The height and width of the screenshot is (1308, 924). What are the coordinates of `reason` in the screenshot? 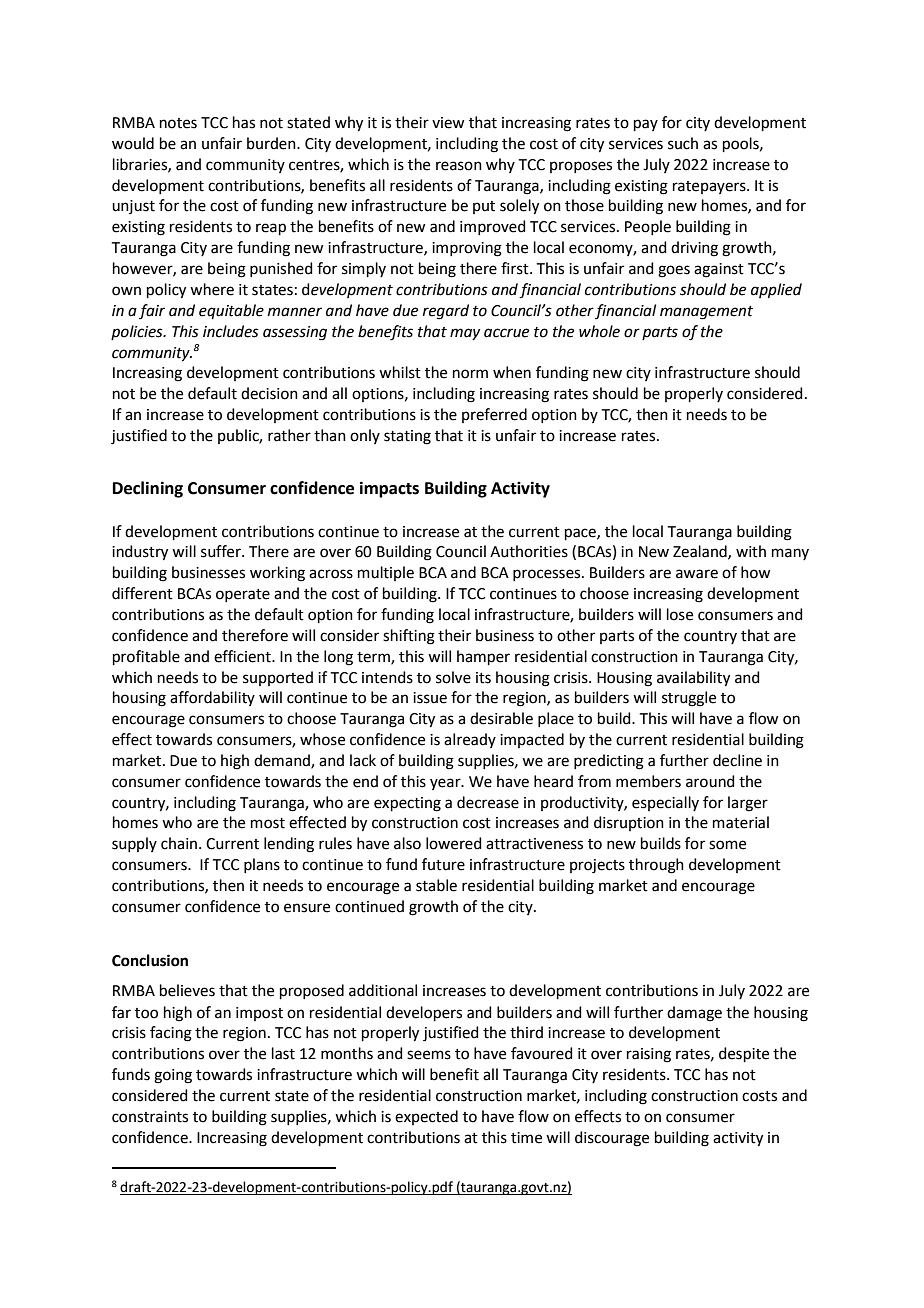 It's located at (459, 166).
